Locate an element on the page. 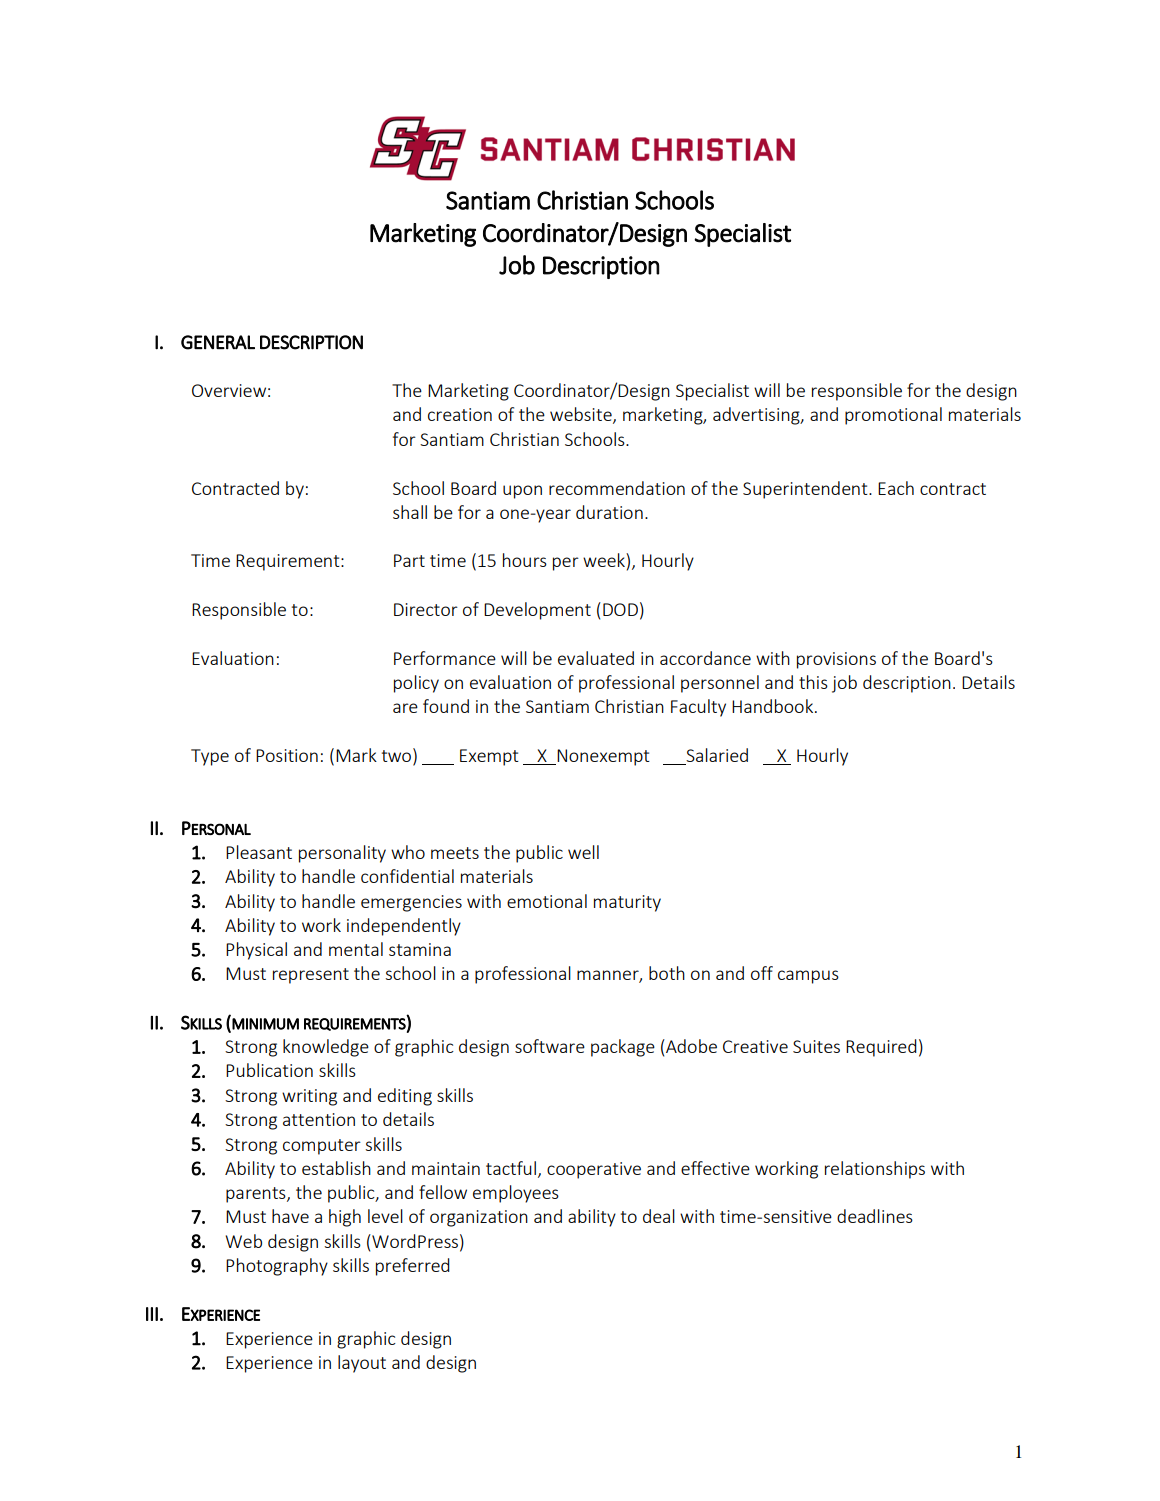 This document has width=1160, height=1501. Suites is located at coordinates (816, 1046).
